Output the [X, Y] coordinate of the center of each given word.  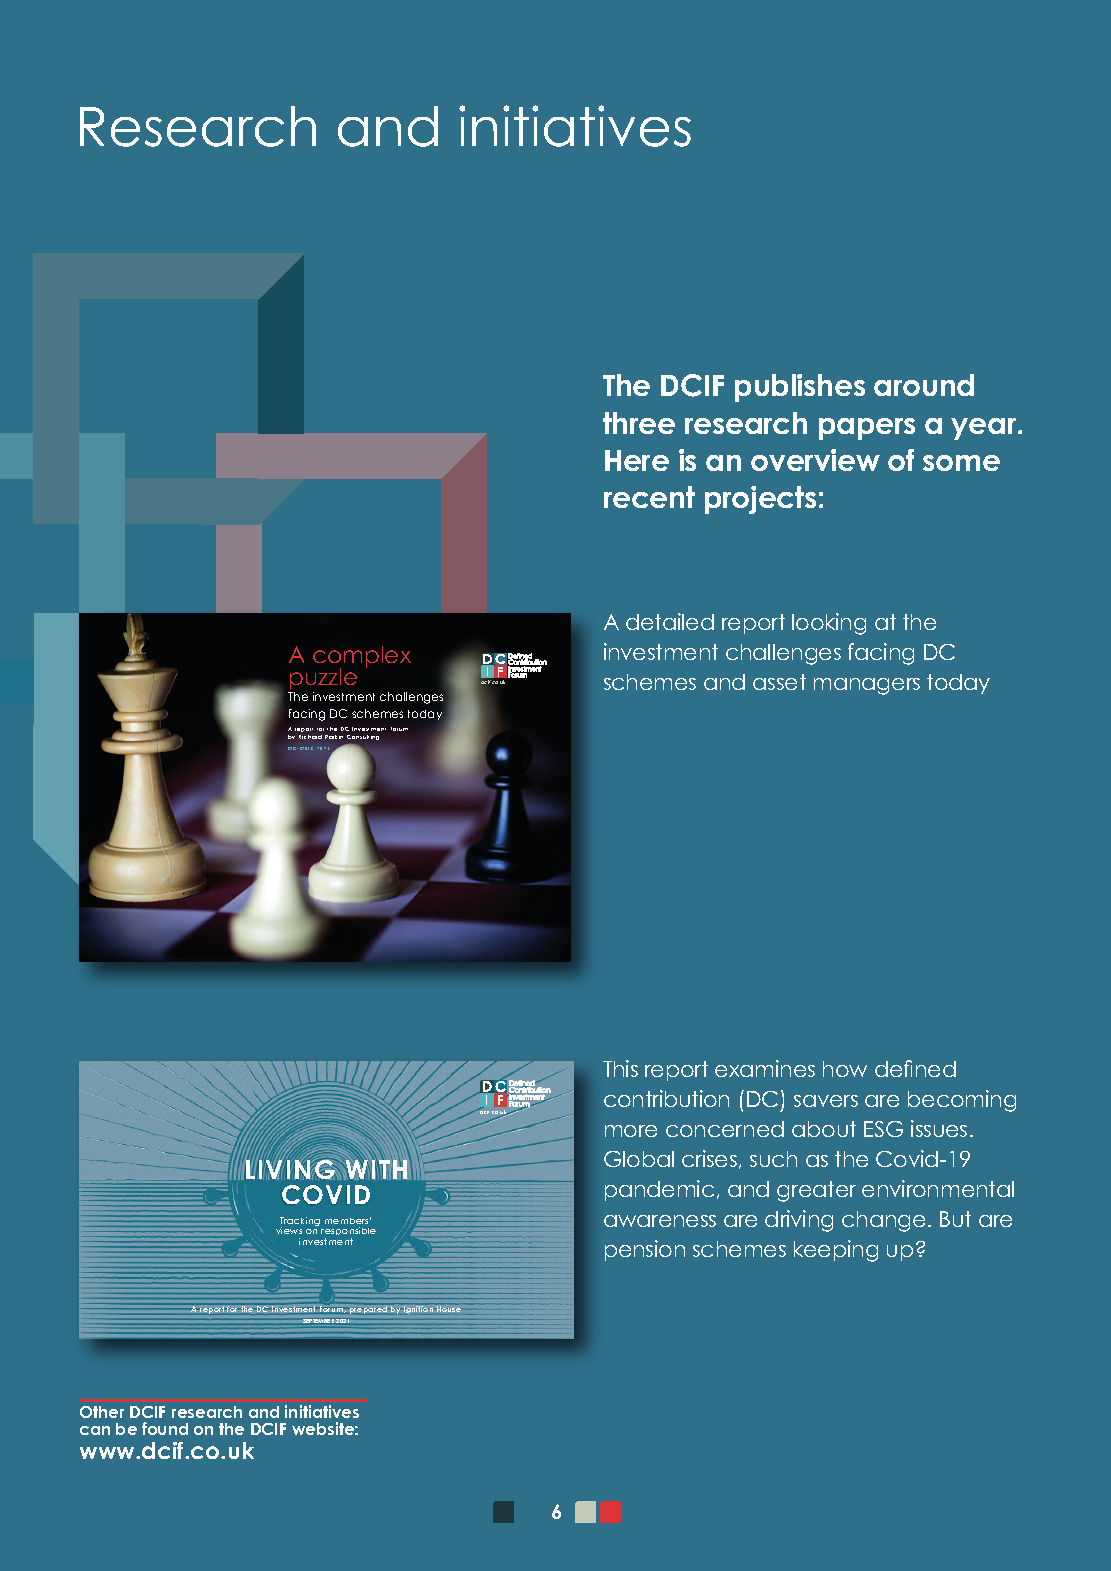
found [165, 1428]
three [639, 423]
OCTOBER [300, 748]
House [449, 1309]
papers [867, 429]
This [620, 1068]
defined [915, 1068]
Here [637, 460]
